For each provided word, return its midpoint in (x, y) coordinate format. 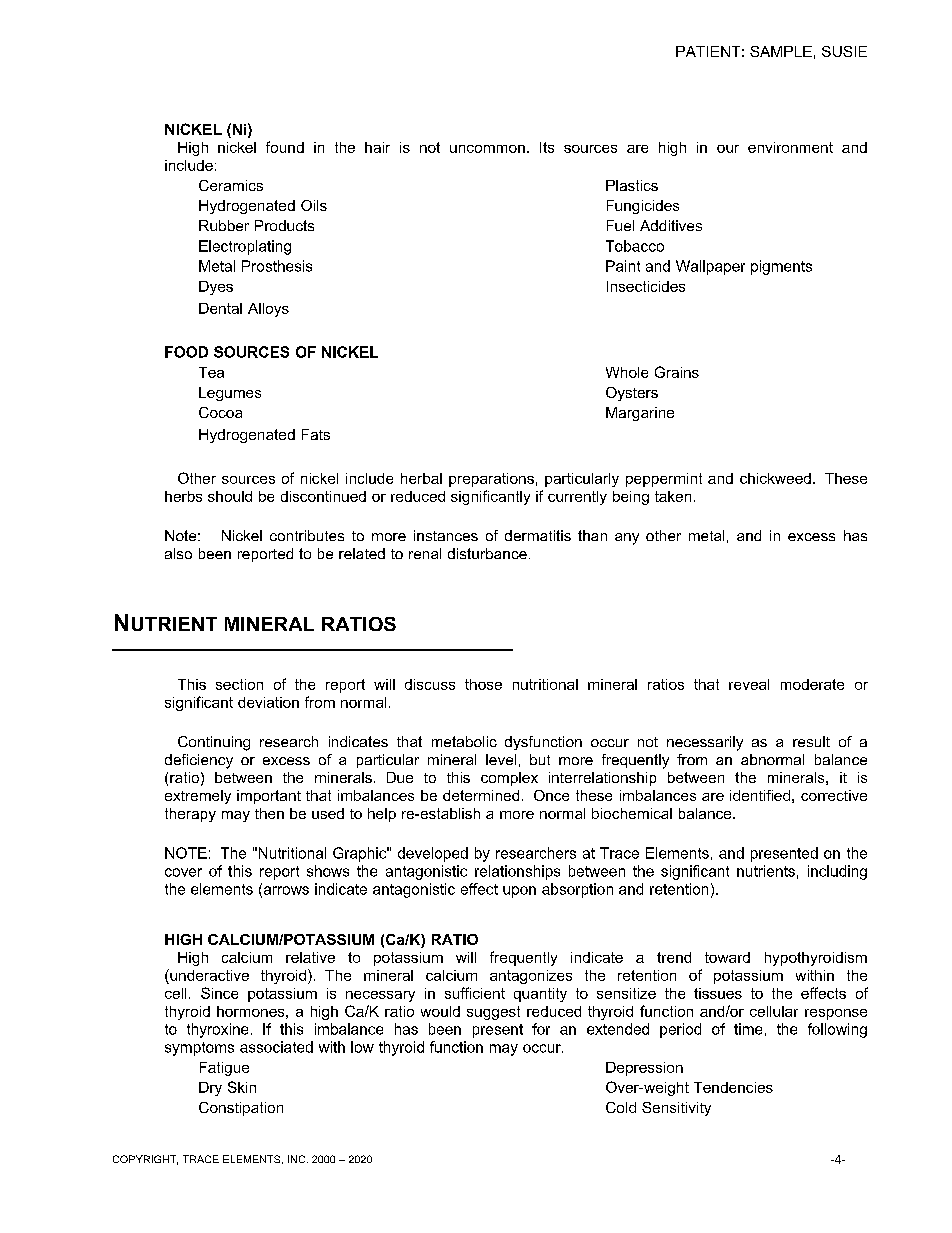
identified (760, 795)
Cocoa (220, 412)
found (285, 147)
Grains (677, 372)
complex (509, 779)
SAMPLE (781, 51)
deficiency (199, 761)
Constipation (241, 1109)
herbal (421, 478)
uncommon (487, 149)
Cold (621, 1107)
